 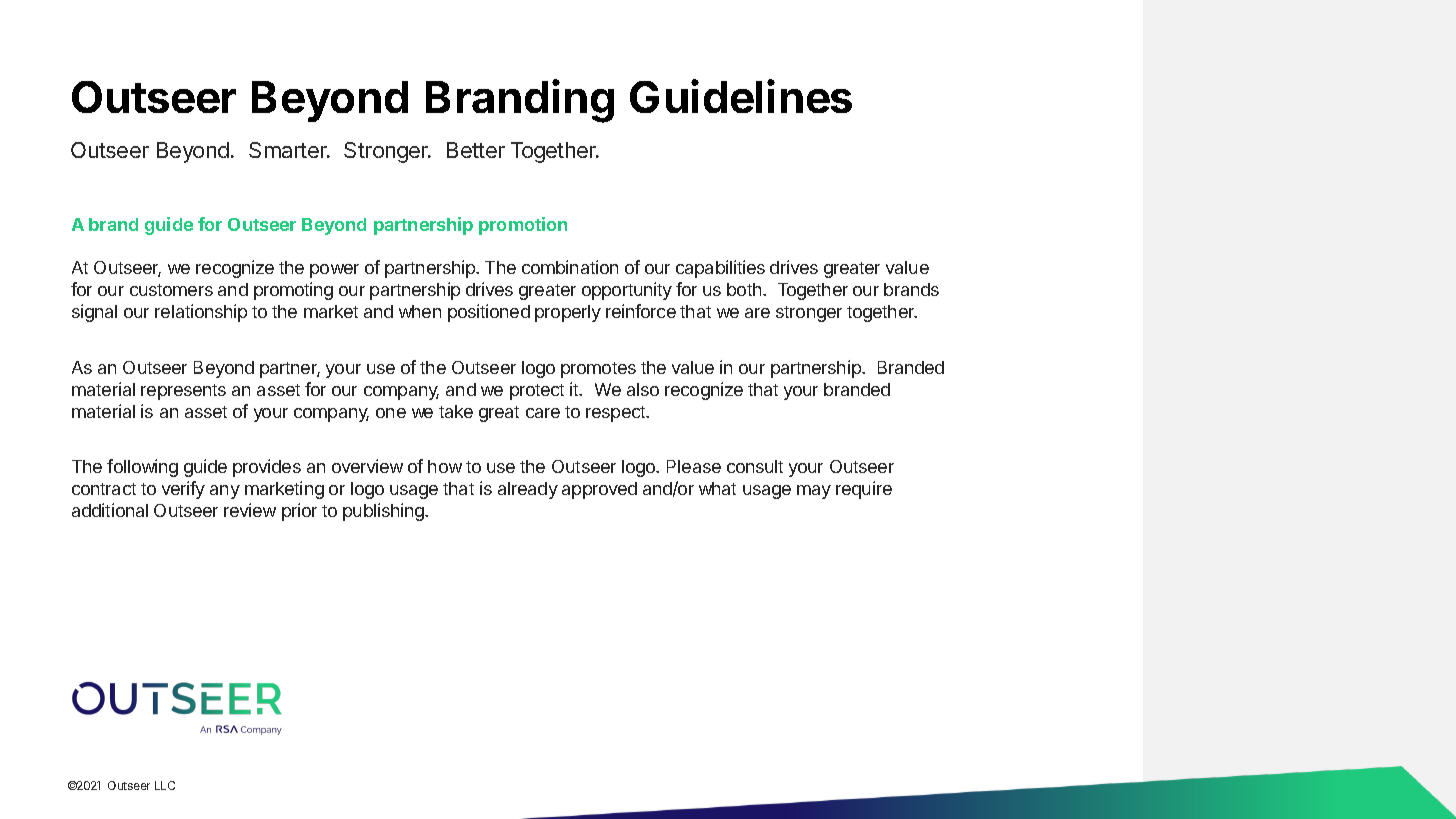 I want to click on publishing, so click(x=384, y=512).
